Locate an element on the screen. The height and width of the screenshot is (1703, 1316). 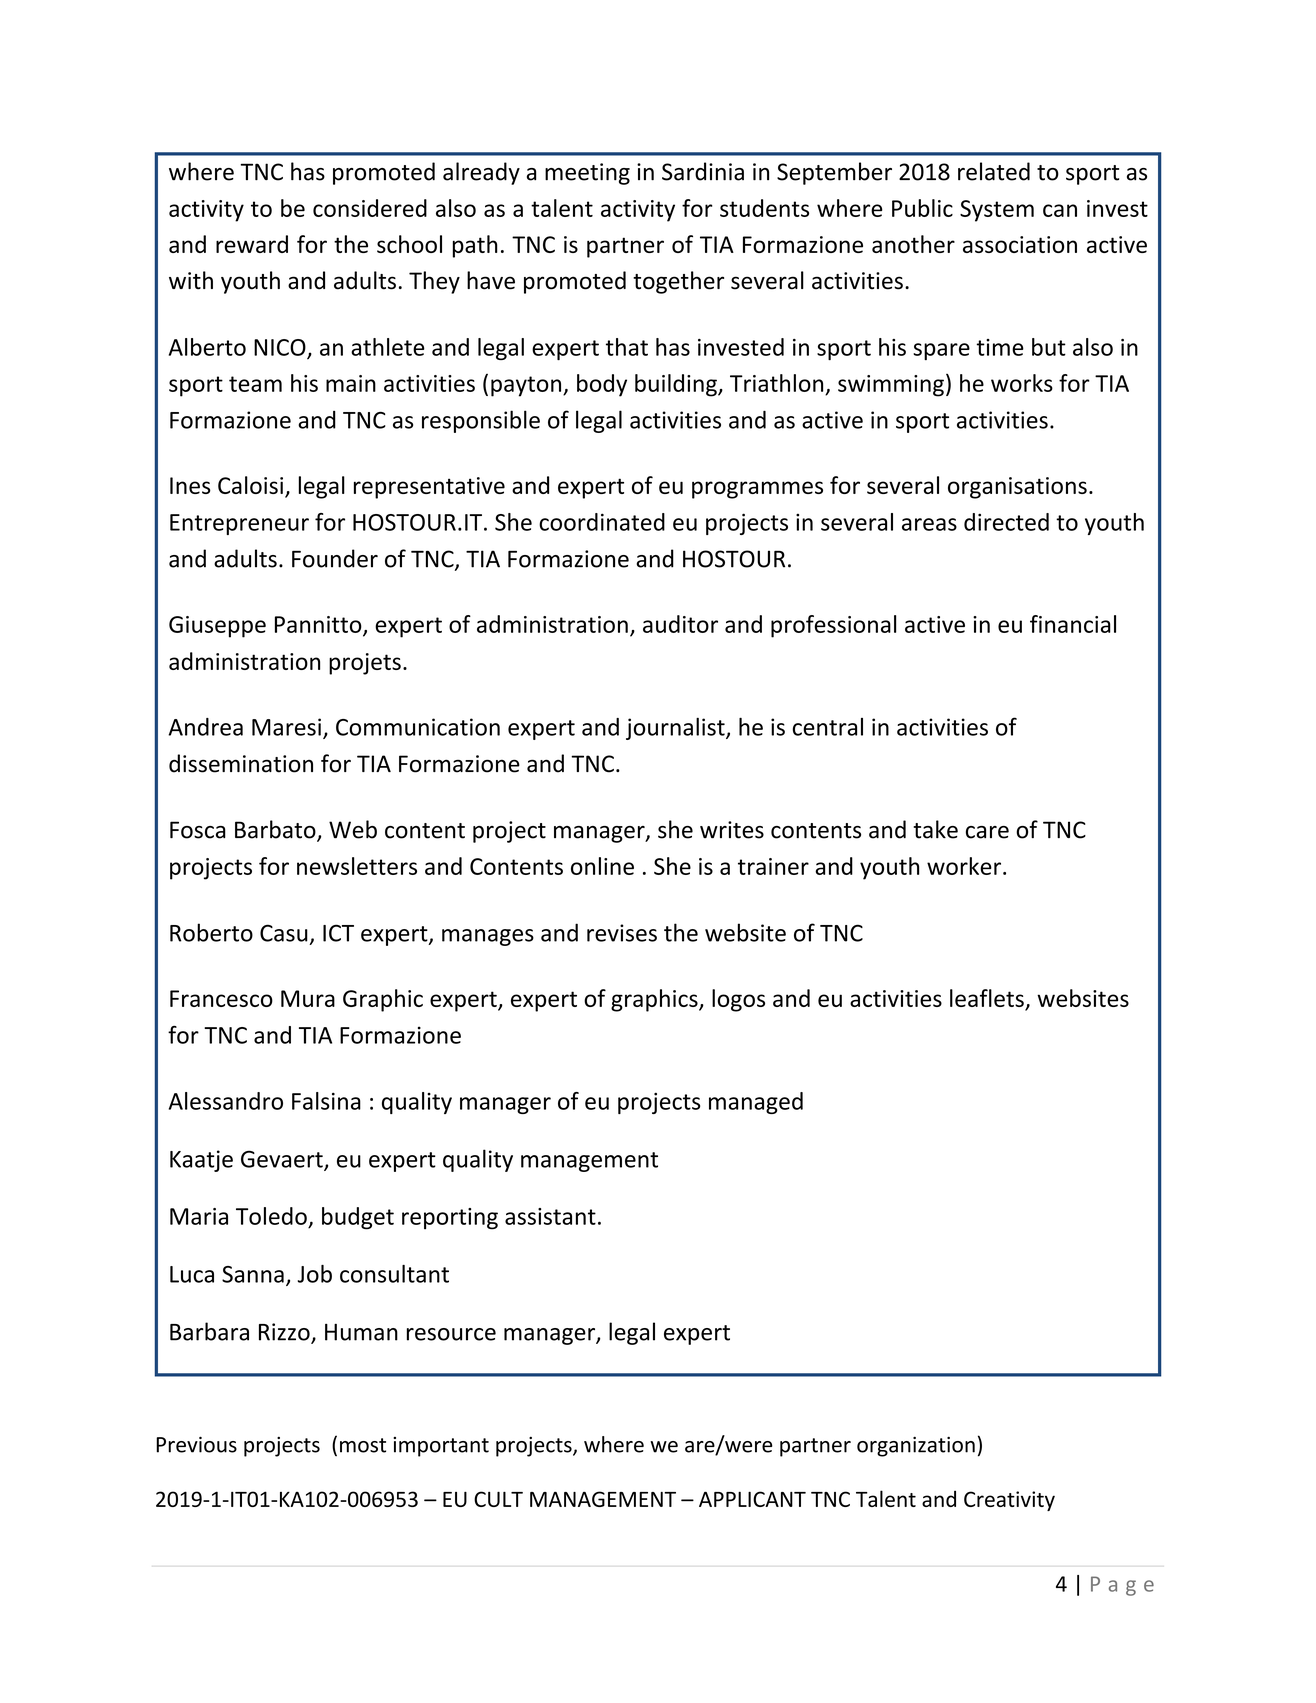
managed is located at coordinates (756, 1103).
